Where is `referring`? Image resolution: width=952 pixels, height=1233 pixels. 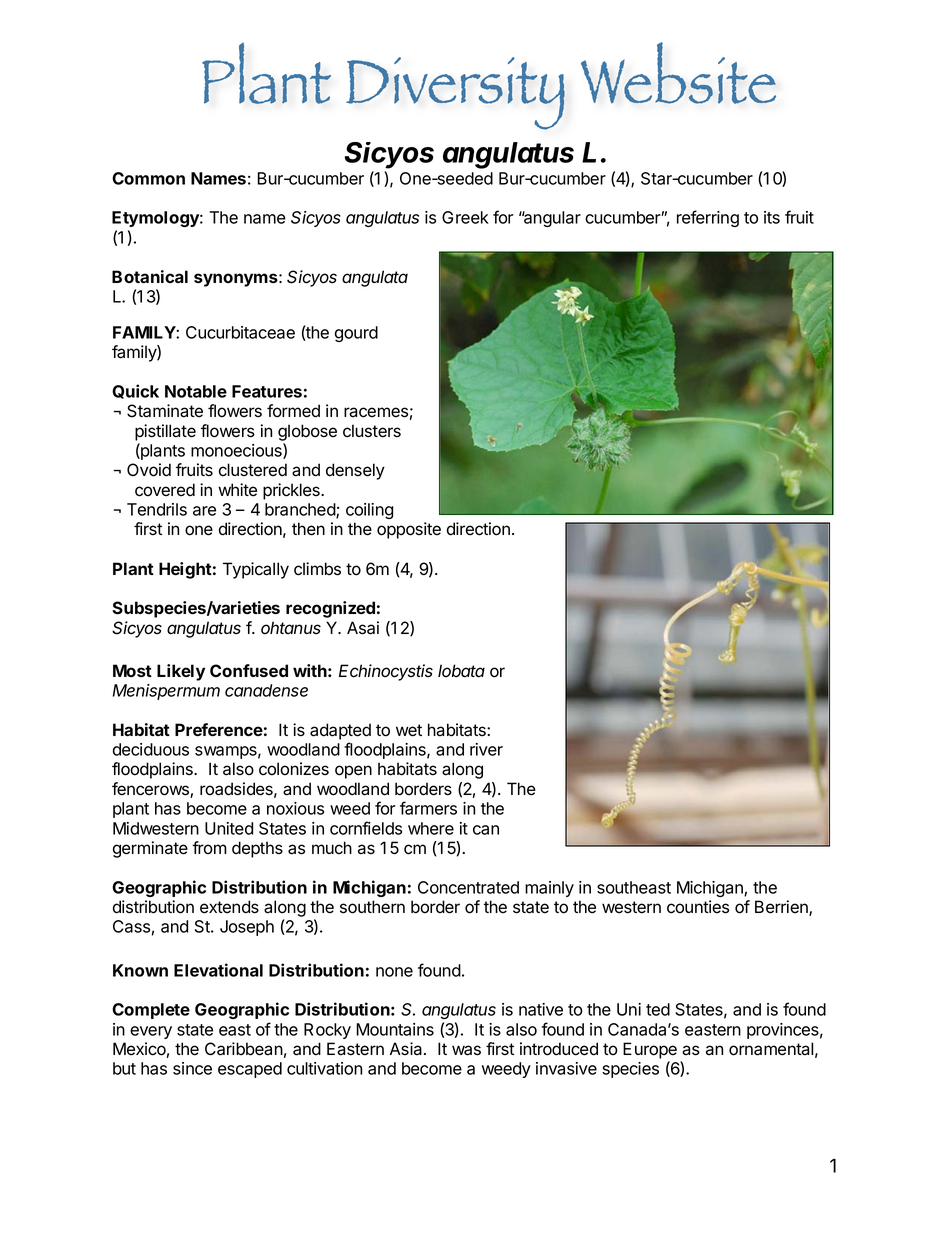 referring is located at coordinates (708, 218).
